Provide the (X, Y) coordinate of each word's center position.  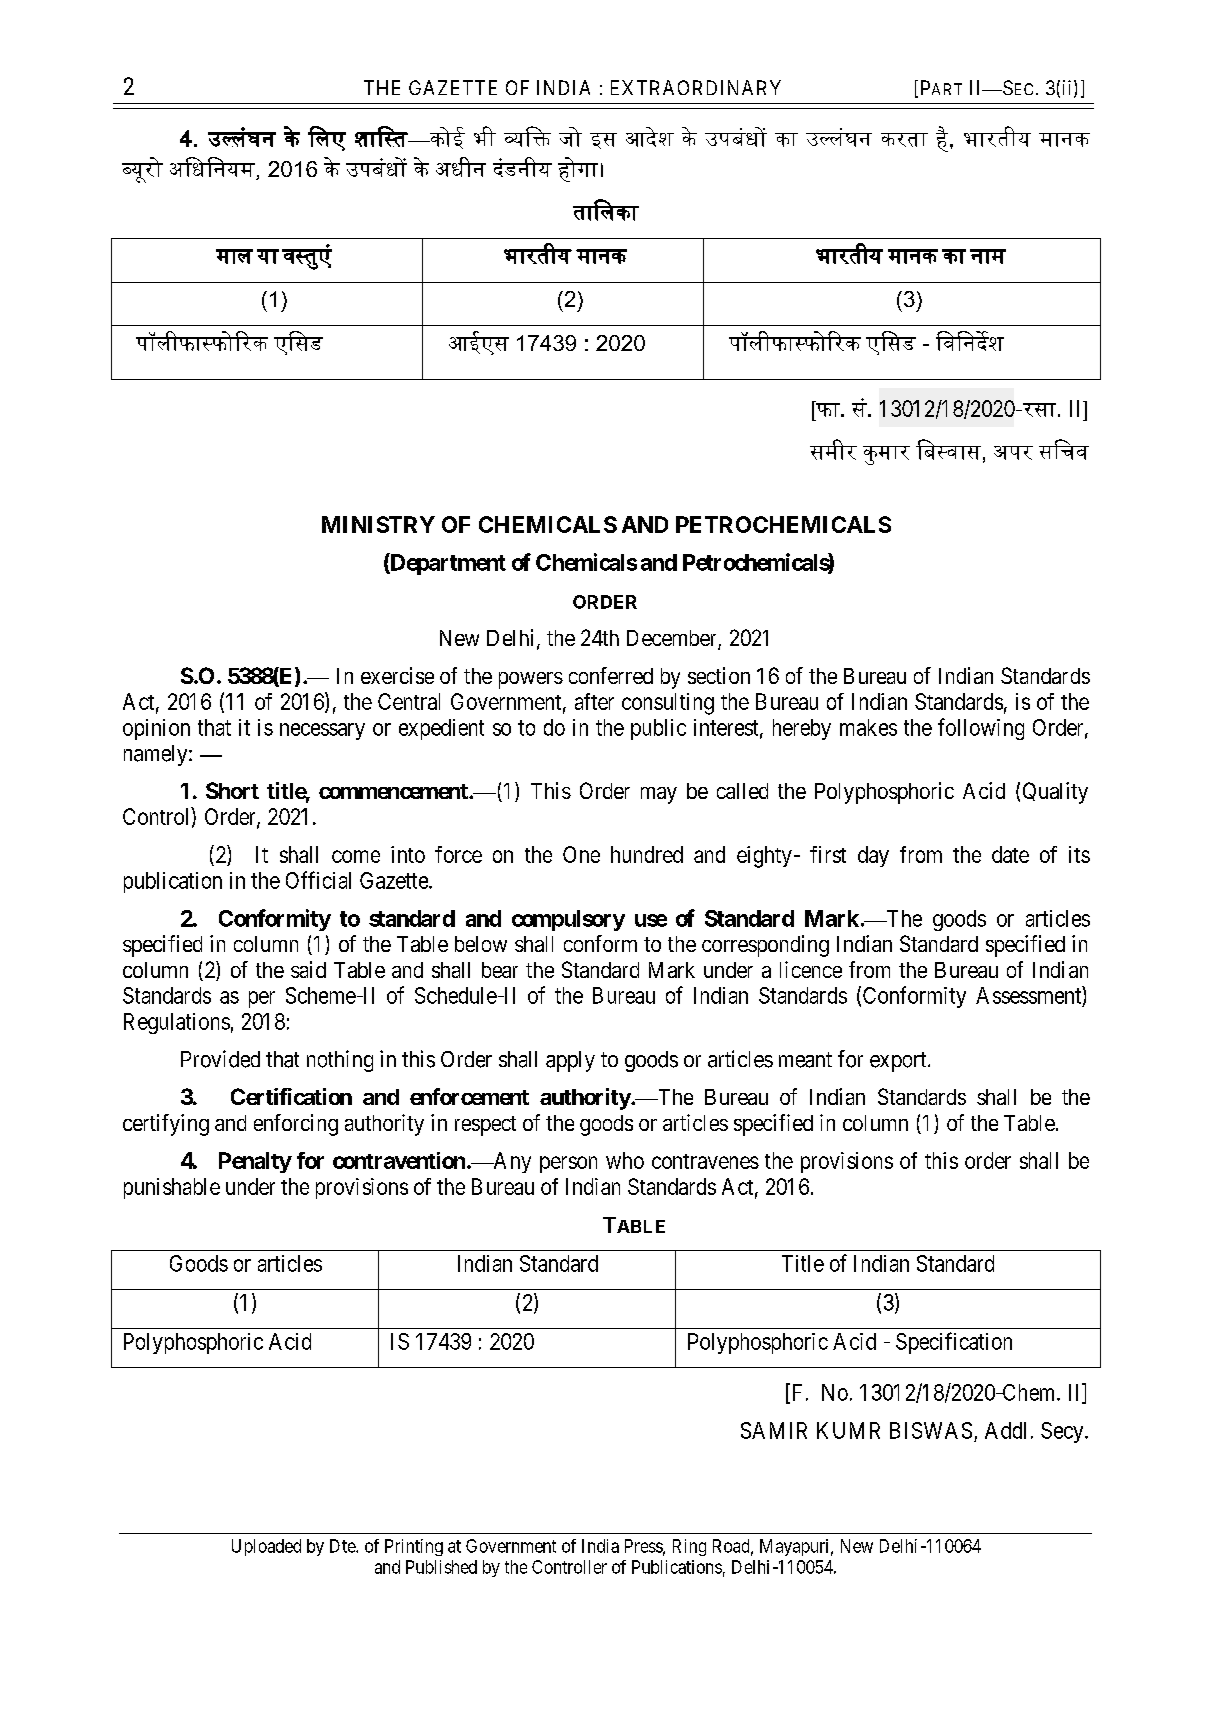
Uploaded (266, 1547)
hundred (647, 854)
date (1010, 854)
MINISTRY (378, 524)
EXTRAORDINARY (696, 87)
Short (232, 790)
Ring (689, 1547)
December (673, 639)
